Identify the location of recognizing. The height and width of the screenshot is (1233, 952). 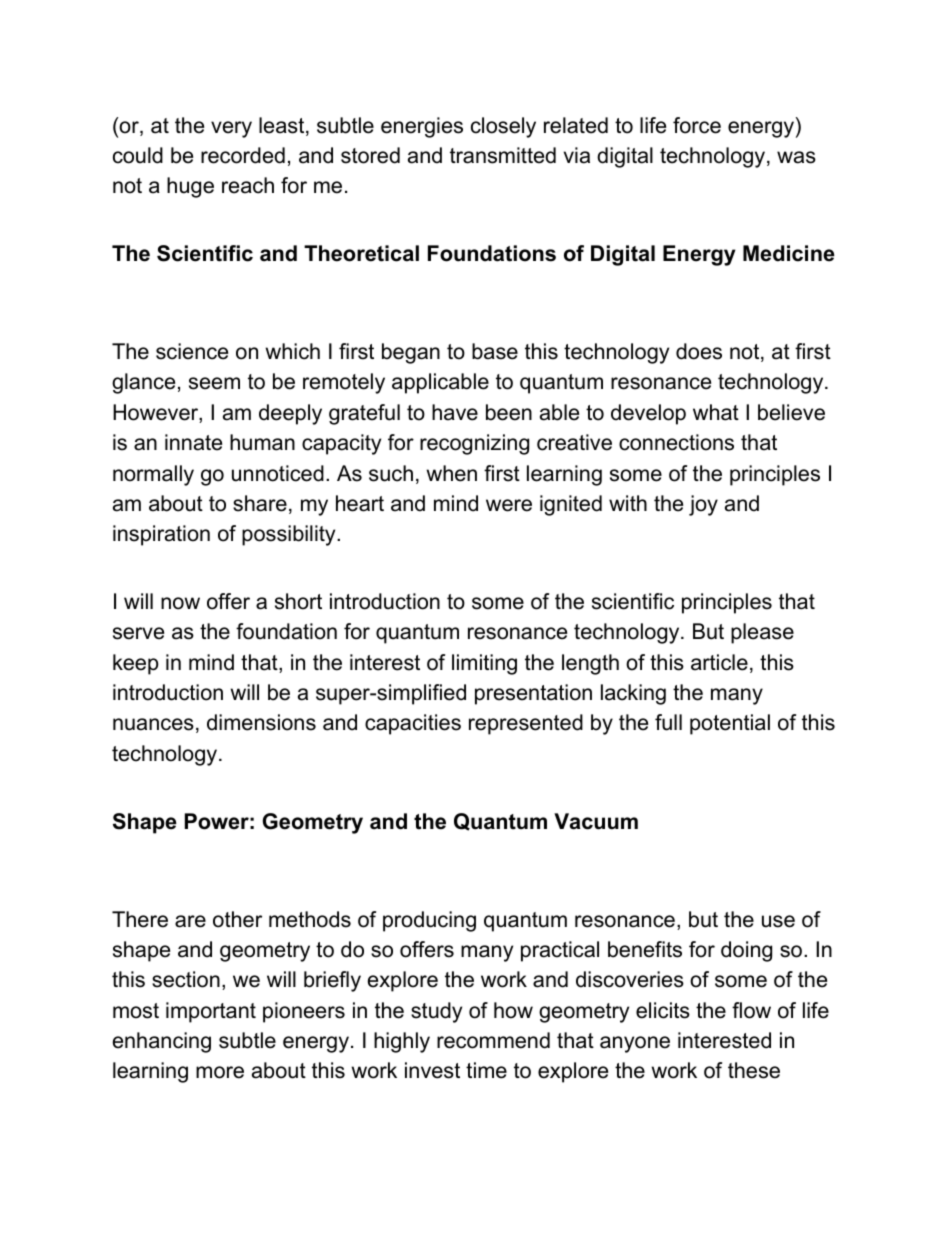
(474, 444).
